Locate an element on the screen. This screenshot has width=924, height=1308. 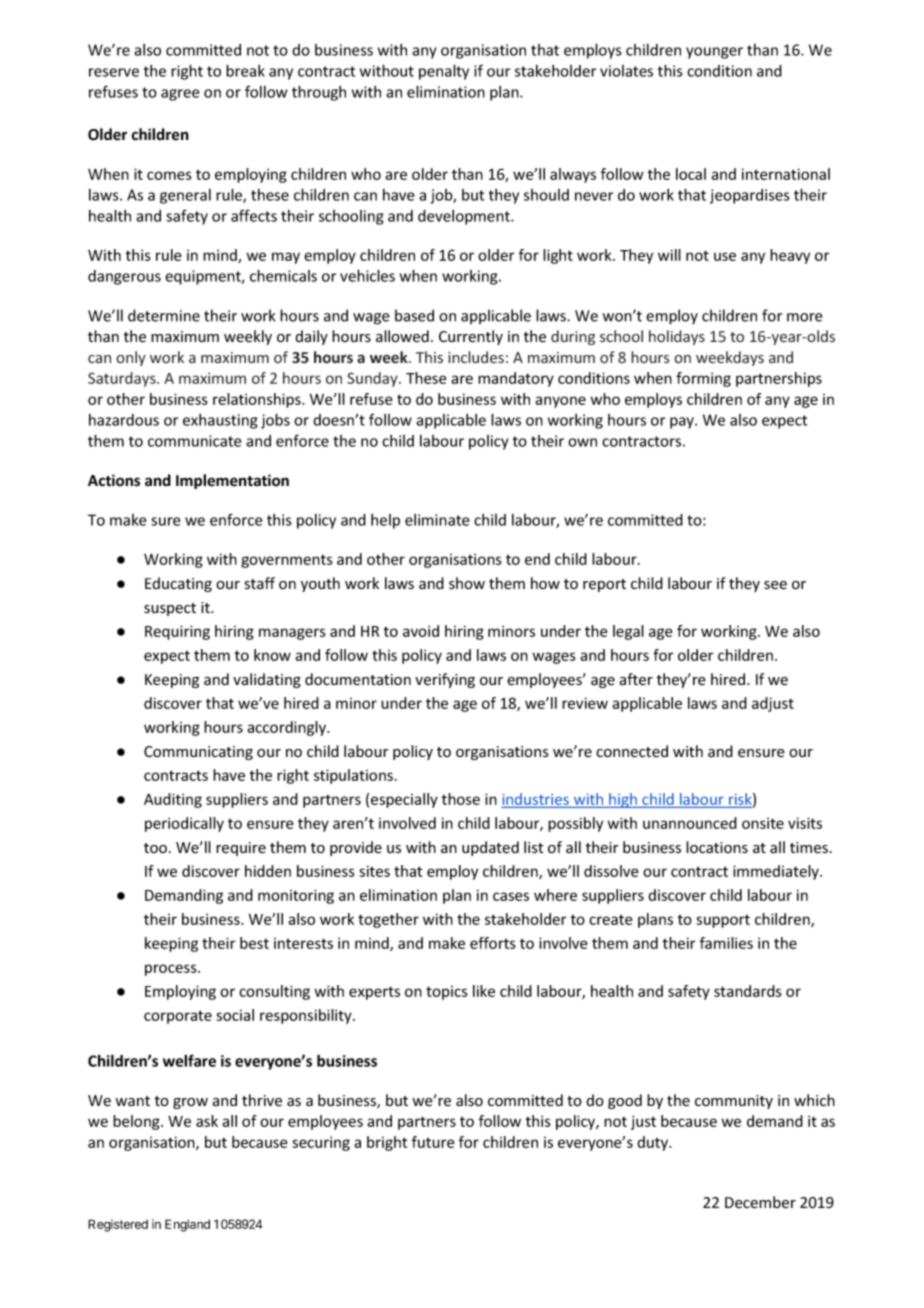
agree is located at coordinates (180, 95).
